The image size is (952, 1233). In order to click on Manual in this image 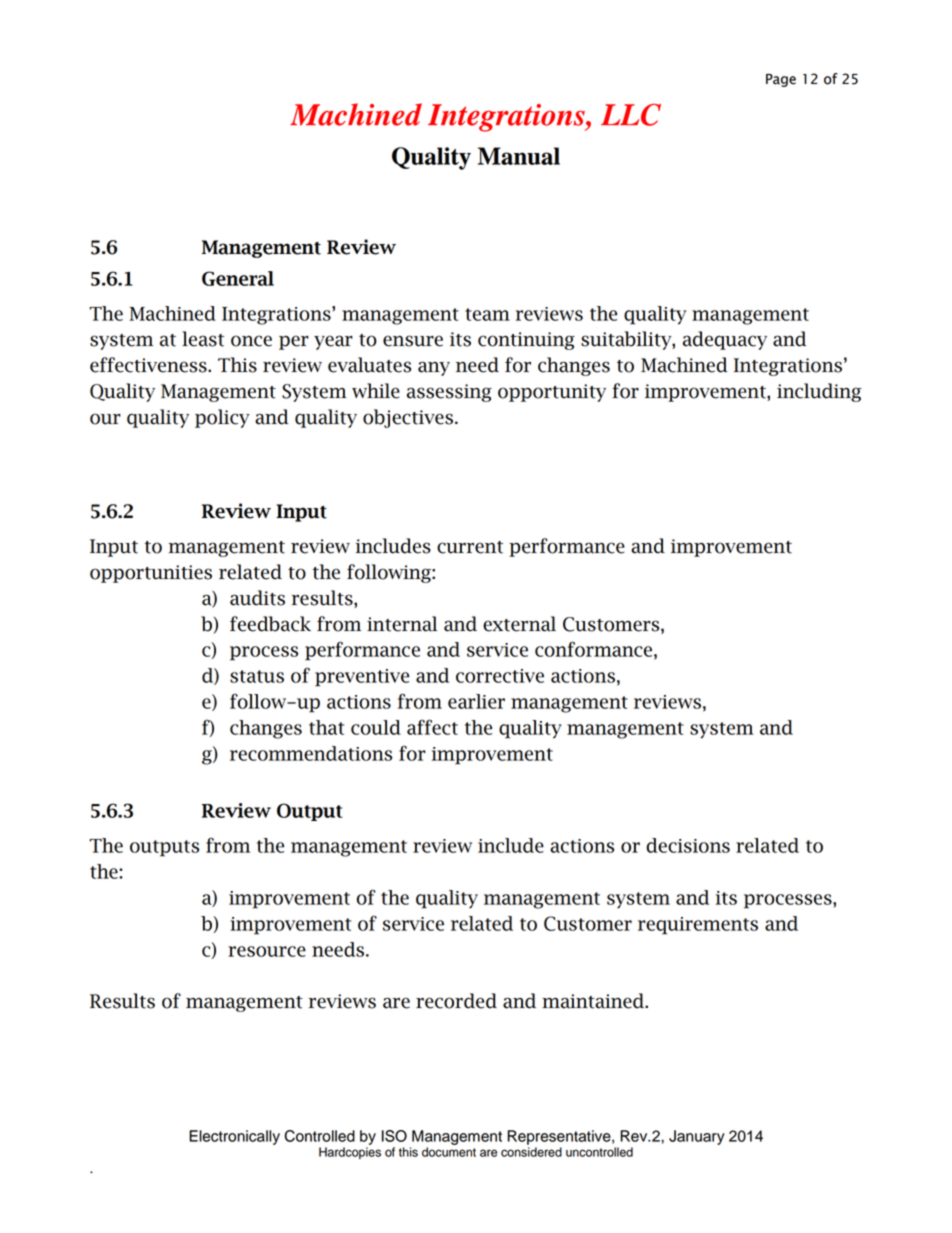, I will do `click(519, 156)`.
